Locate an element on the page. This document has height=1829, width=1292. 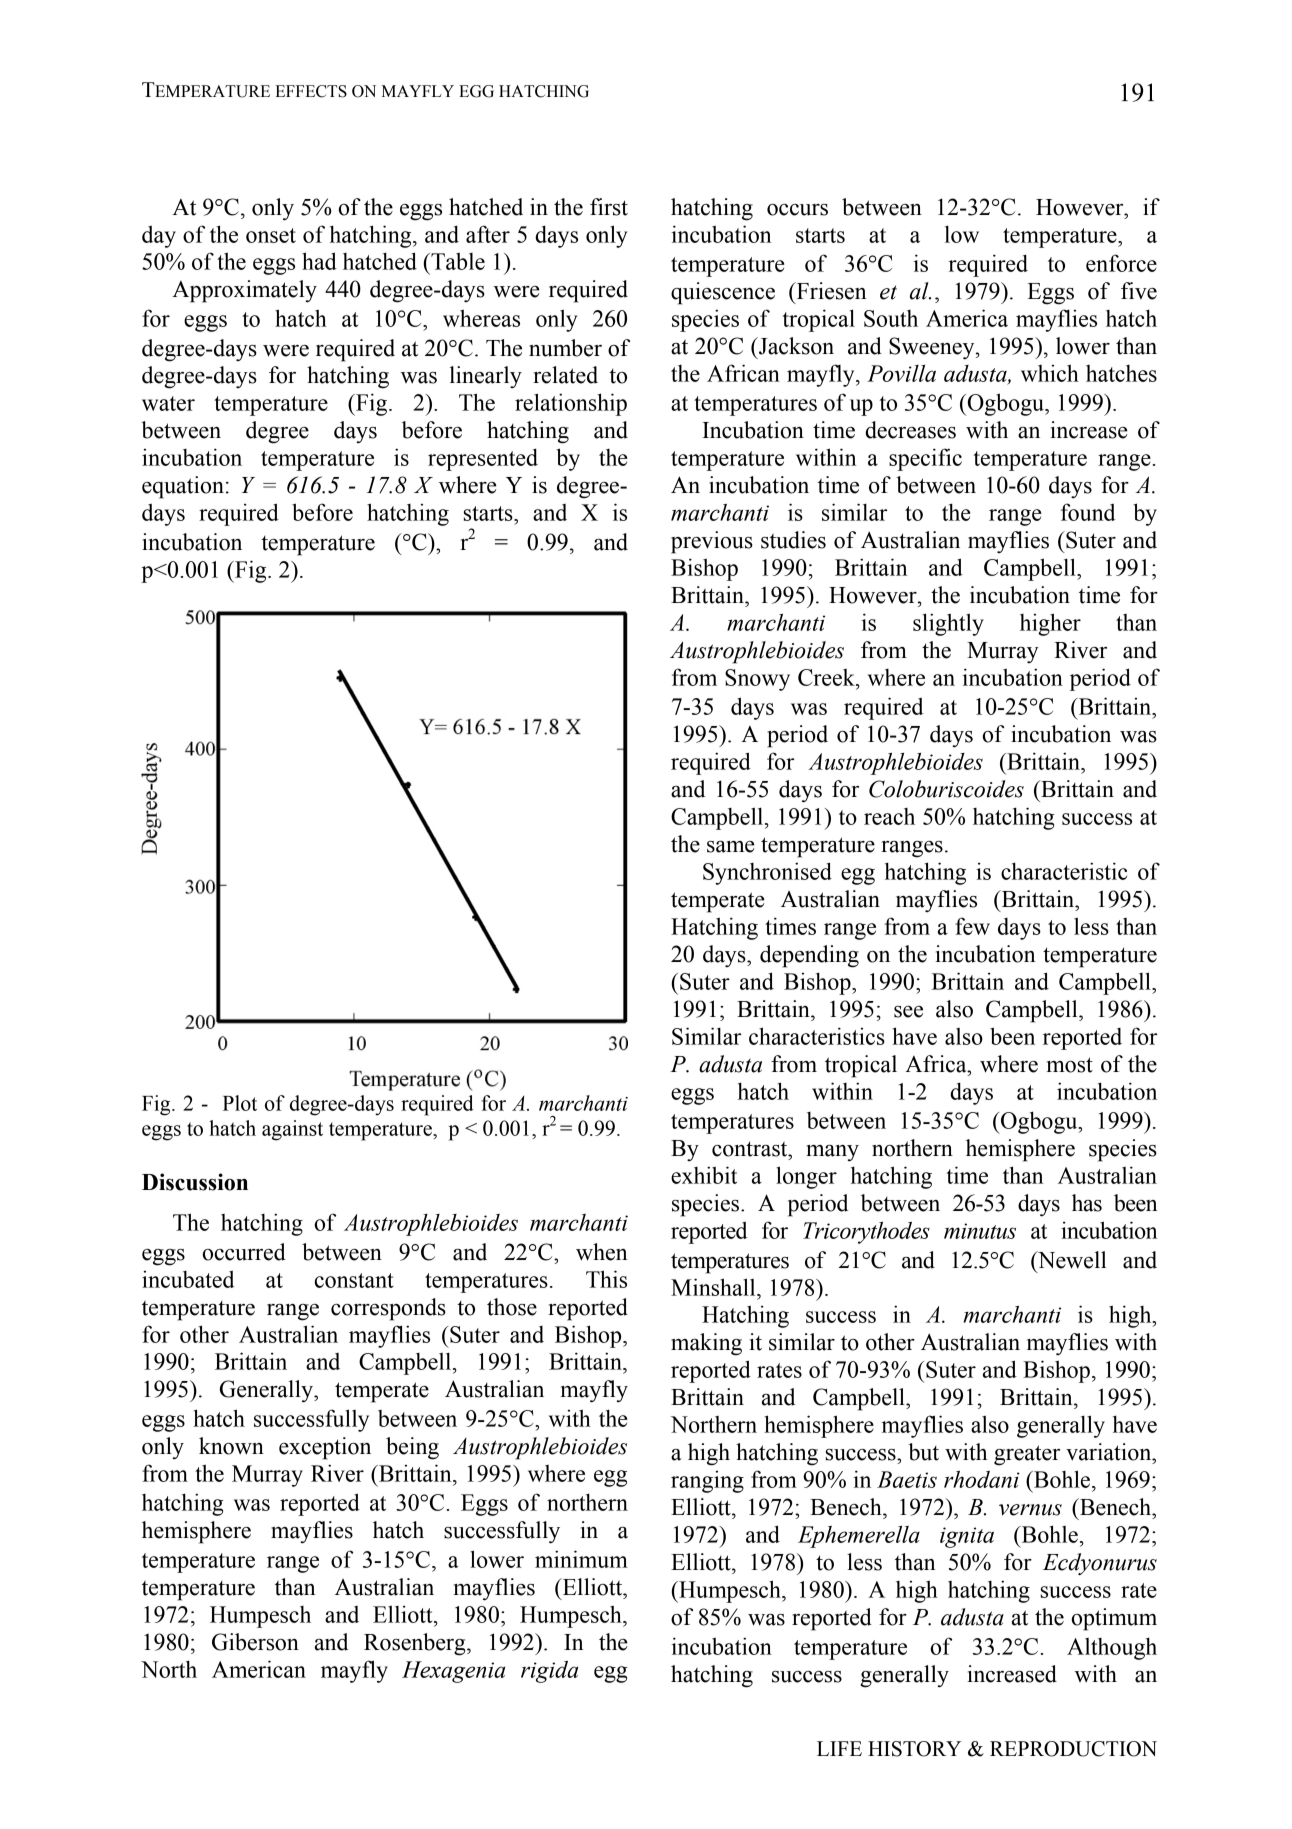
EFFECTS is located at coordinates (311, 91).
